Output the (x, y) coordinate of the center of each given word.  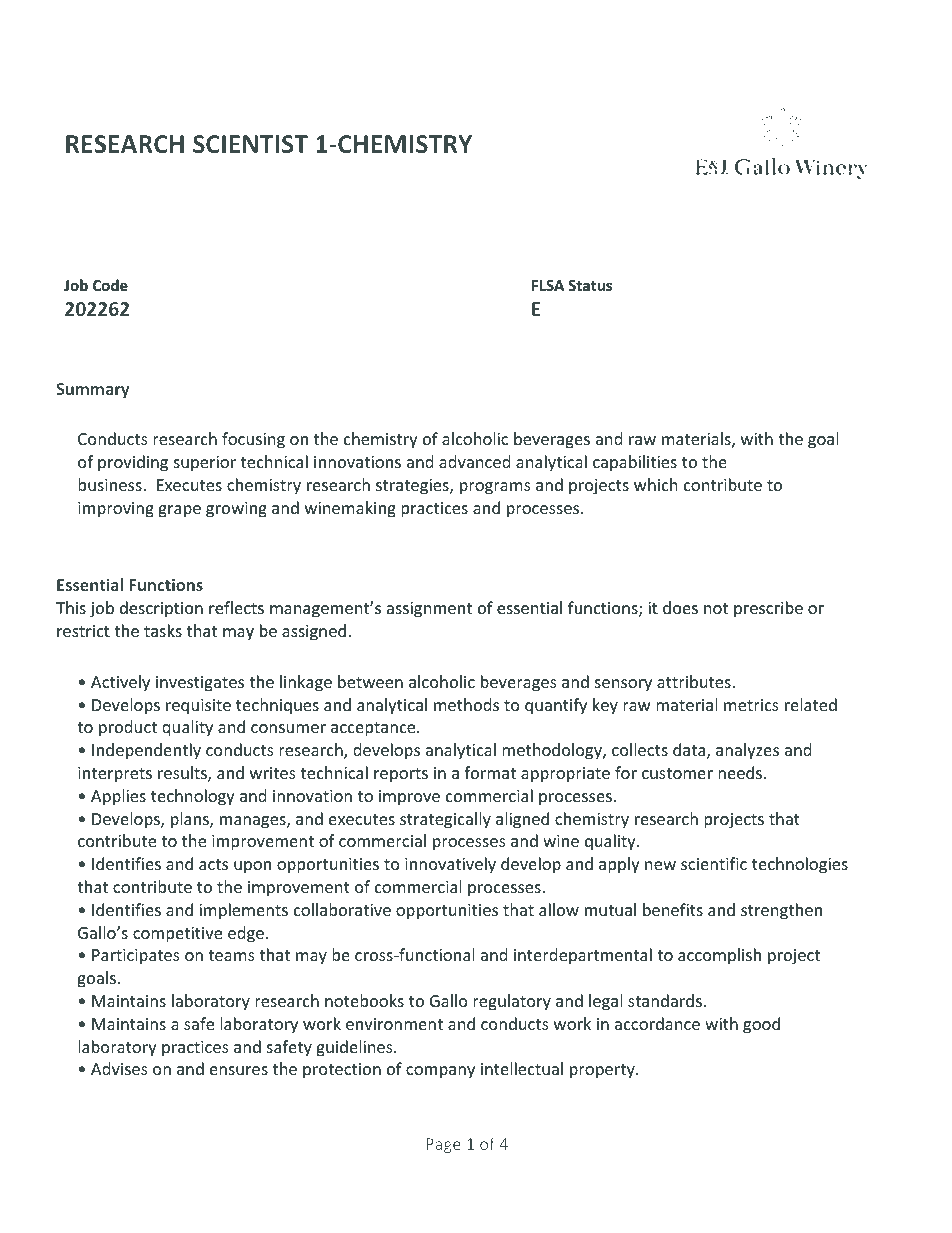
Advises (119, 1068)
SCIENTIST (250, 144)
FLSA (548, 285)
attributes (694, 681)
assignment (429, 610)
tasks (163, 630)
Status (590, 285)
